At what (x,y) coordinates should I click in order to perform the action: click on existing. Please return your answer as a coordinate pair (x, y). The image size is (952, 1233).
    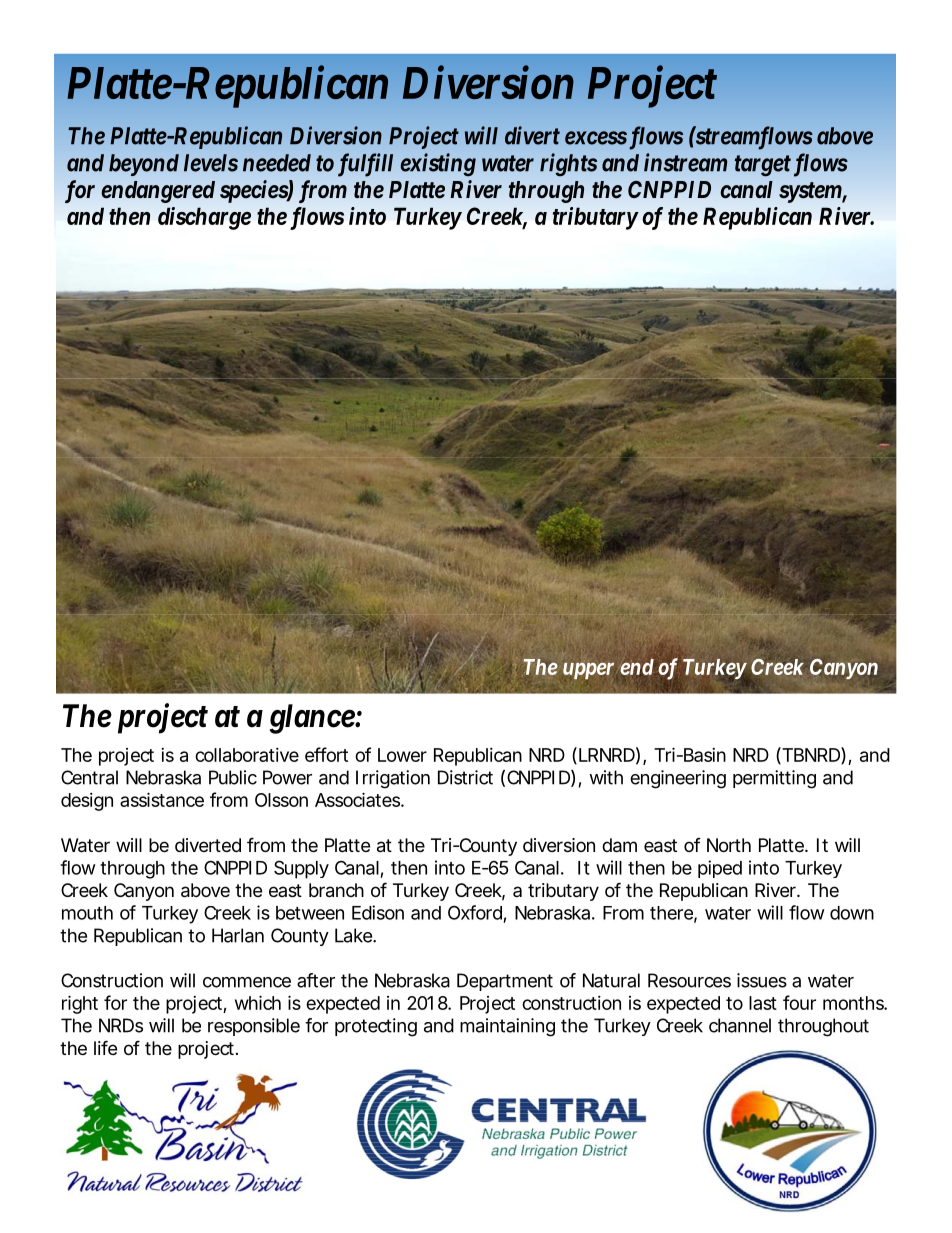
    Looking at the image, I should click on (438, 164).
